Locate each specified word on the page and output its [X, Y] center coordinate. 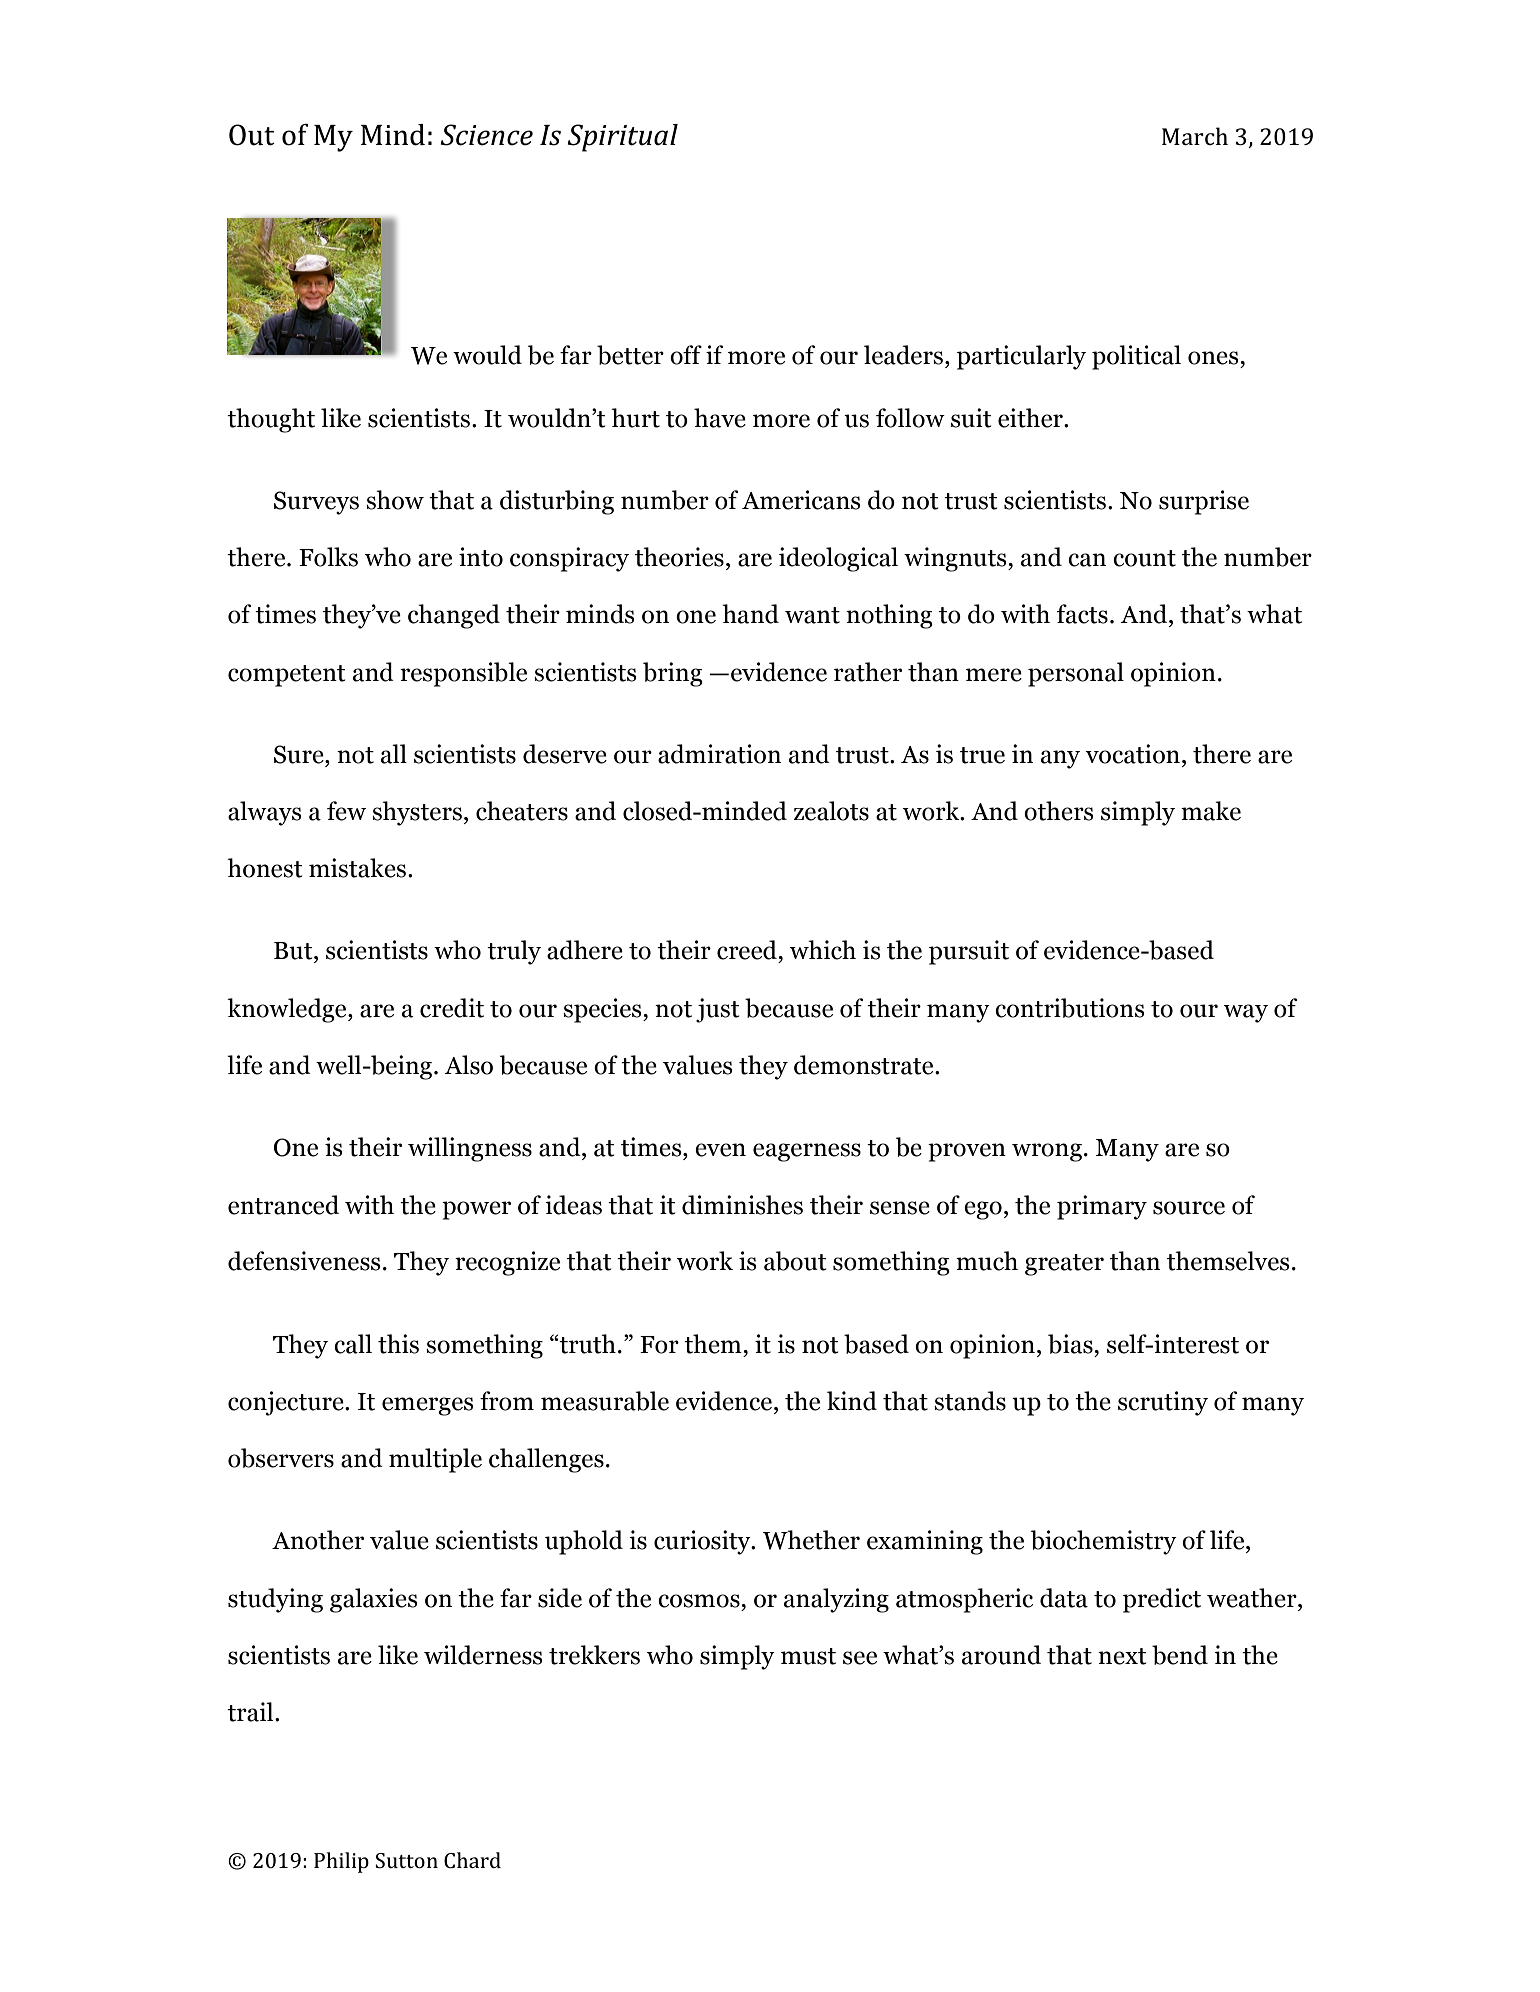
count [1144, 558]
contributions [1070, 1008]
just [718, 1010]
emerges [428, 1406]
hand [750, 614]
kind [852, 1401]
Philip [341, 1862]
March [1195, 136]
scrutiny [1163, 1403]
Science [486, 135]
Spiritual [622, 138]
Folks [328, 557]
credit [452, 1008]
